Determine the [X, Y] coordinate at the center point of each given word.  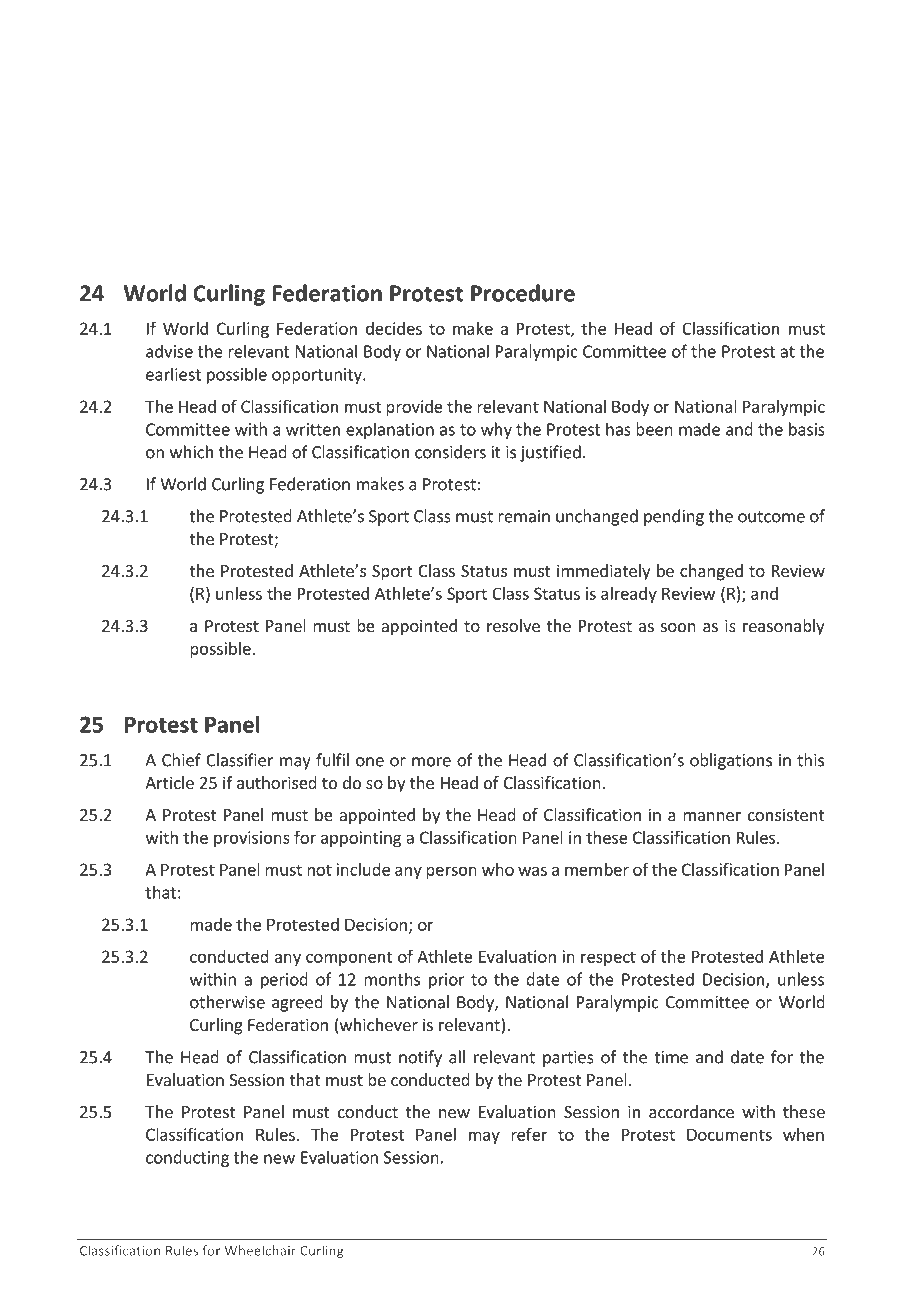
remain [524, 516]
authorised [277, 782]
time [671, 1057]
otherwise [227, 1002]
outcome [771, 517]
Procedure [523, 293]
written [313, 429]
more [431, 762]
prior [447, 981]
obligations [731, 761]
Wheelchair [260, 1250]
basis [807, 429]
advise [169, 351]
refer [529, 1134]
